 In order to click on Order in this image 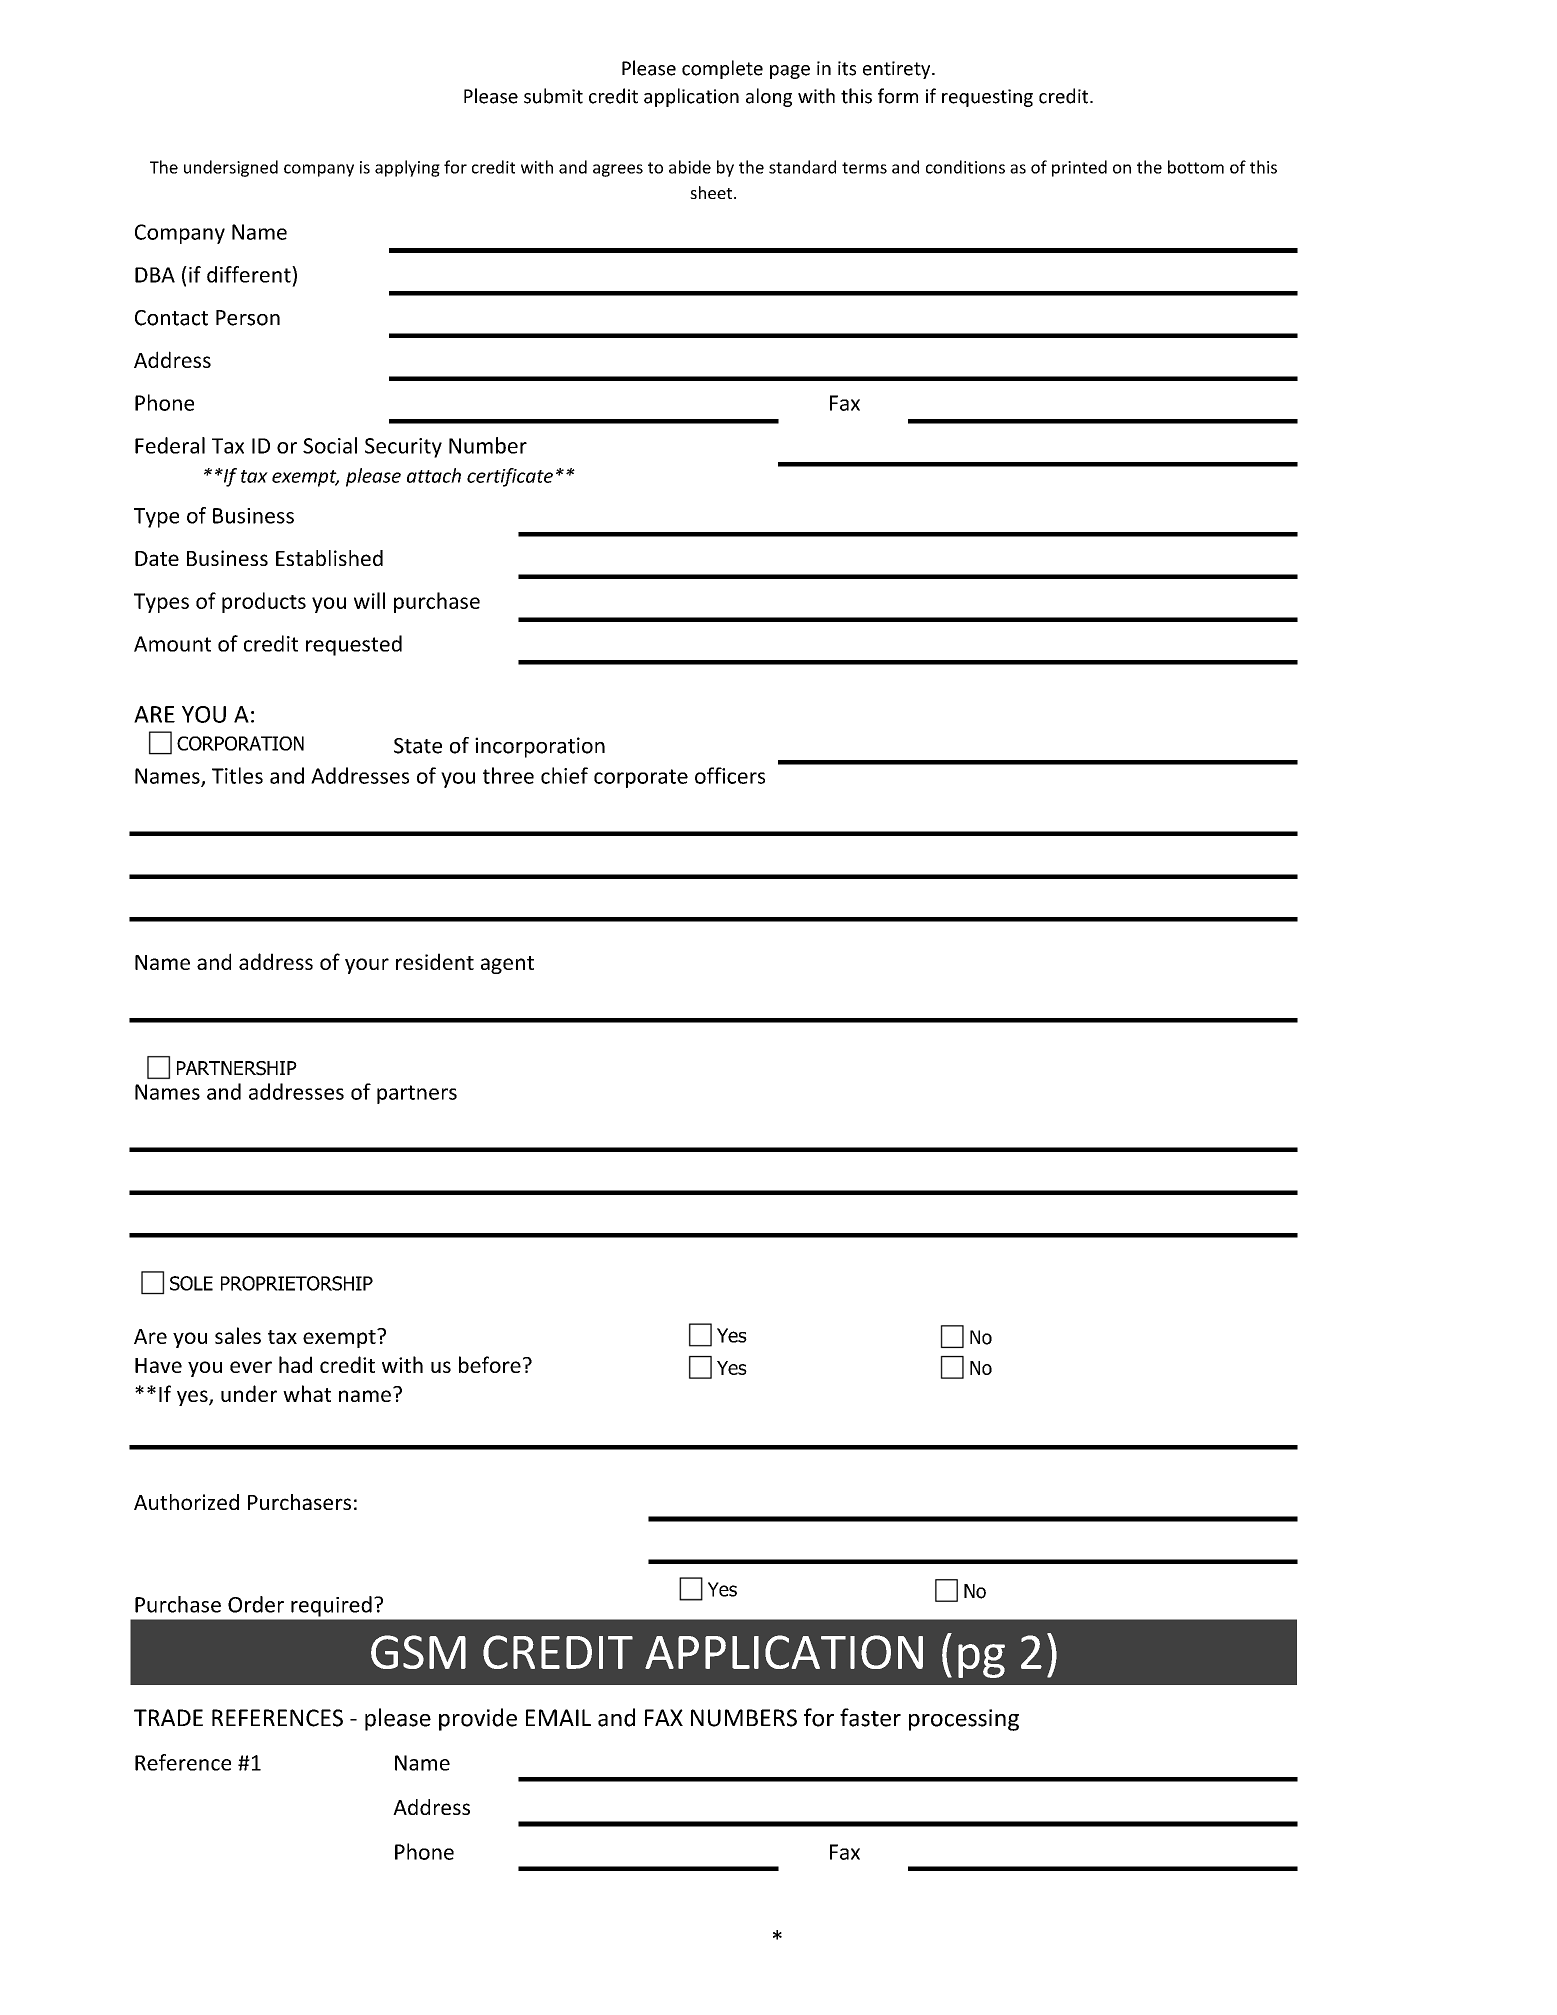, I will do `click(256, 1604)`.
